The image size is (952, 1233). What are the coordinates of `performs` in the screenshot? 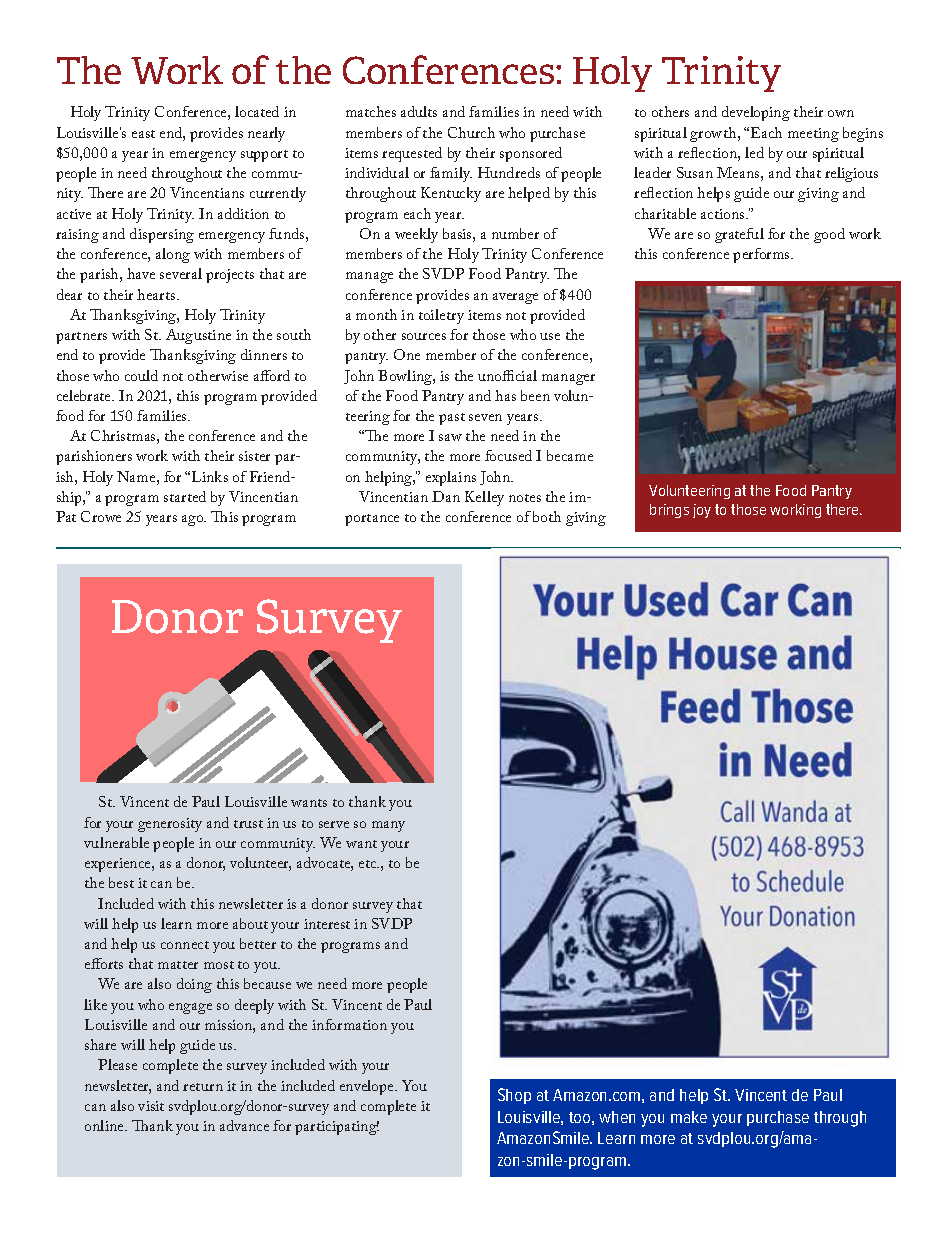 It's located at (762, 255).
